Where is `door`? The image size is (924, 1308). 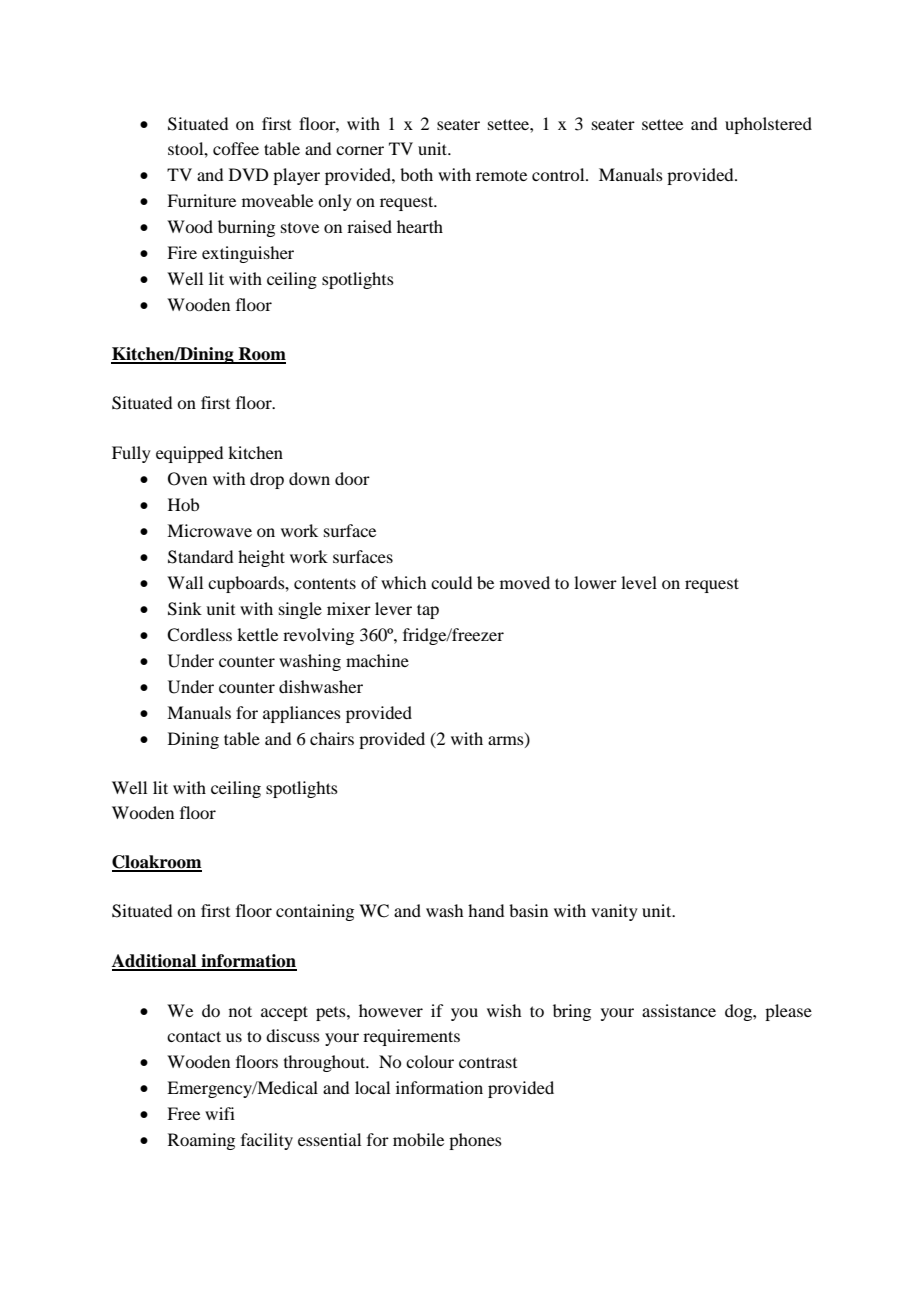 door is located at coordinates (352, 478).
